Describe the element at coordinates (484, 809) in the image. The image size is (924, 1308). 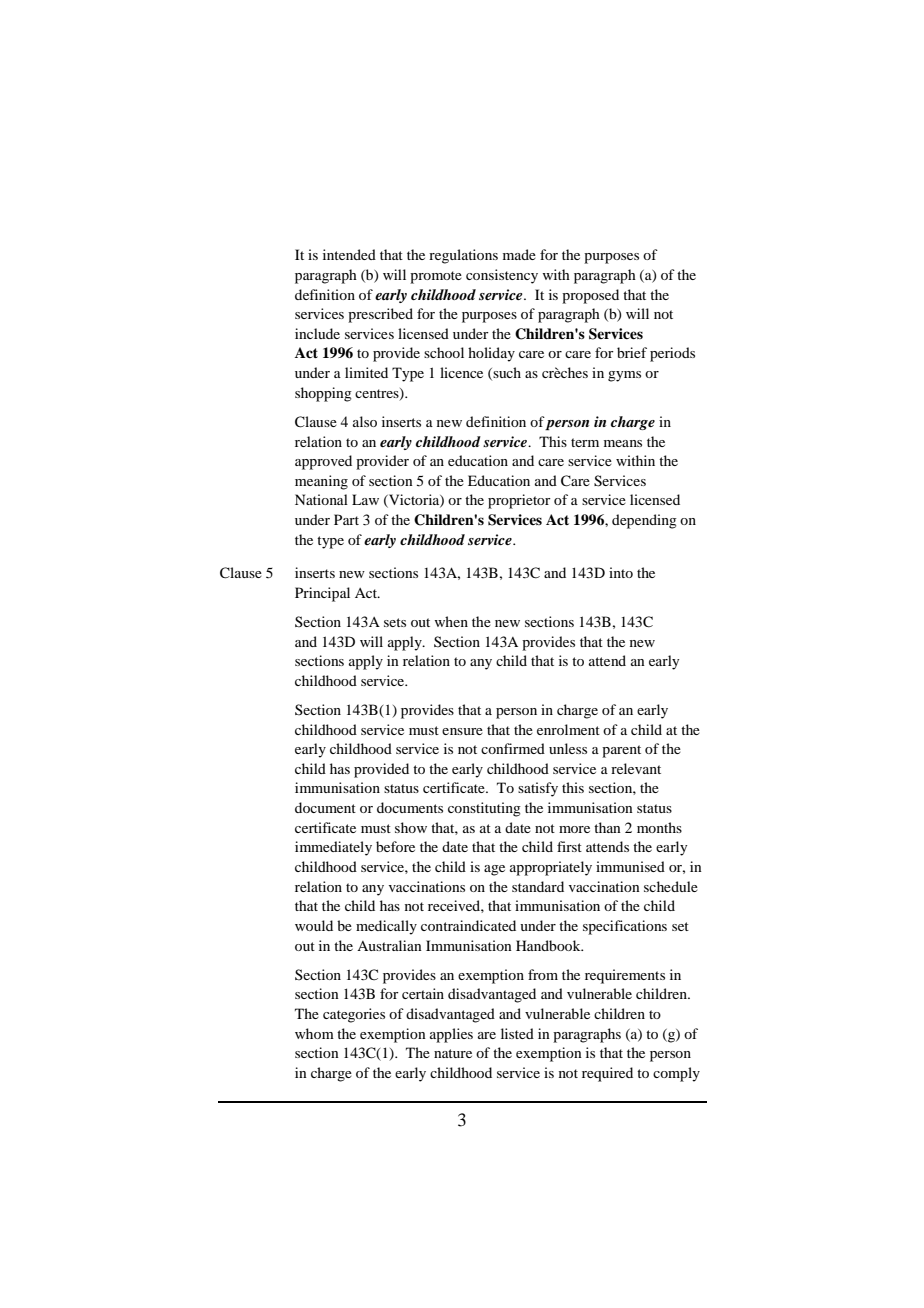
I see `constituting` at that location.
